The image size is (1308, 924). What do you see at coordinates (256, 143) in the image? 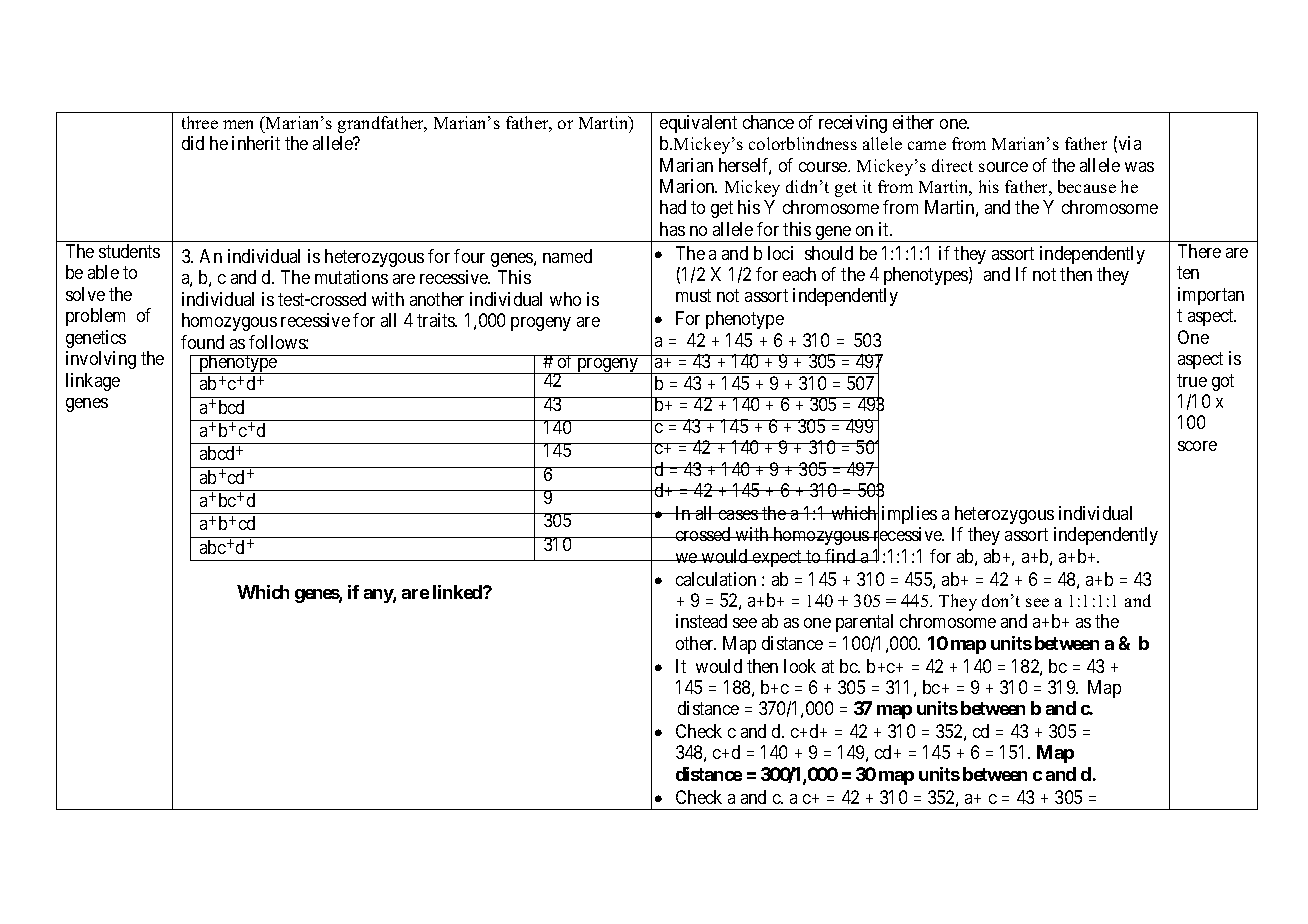
I see `inherit` at bounding box center [256, 143].
